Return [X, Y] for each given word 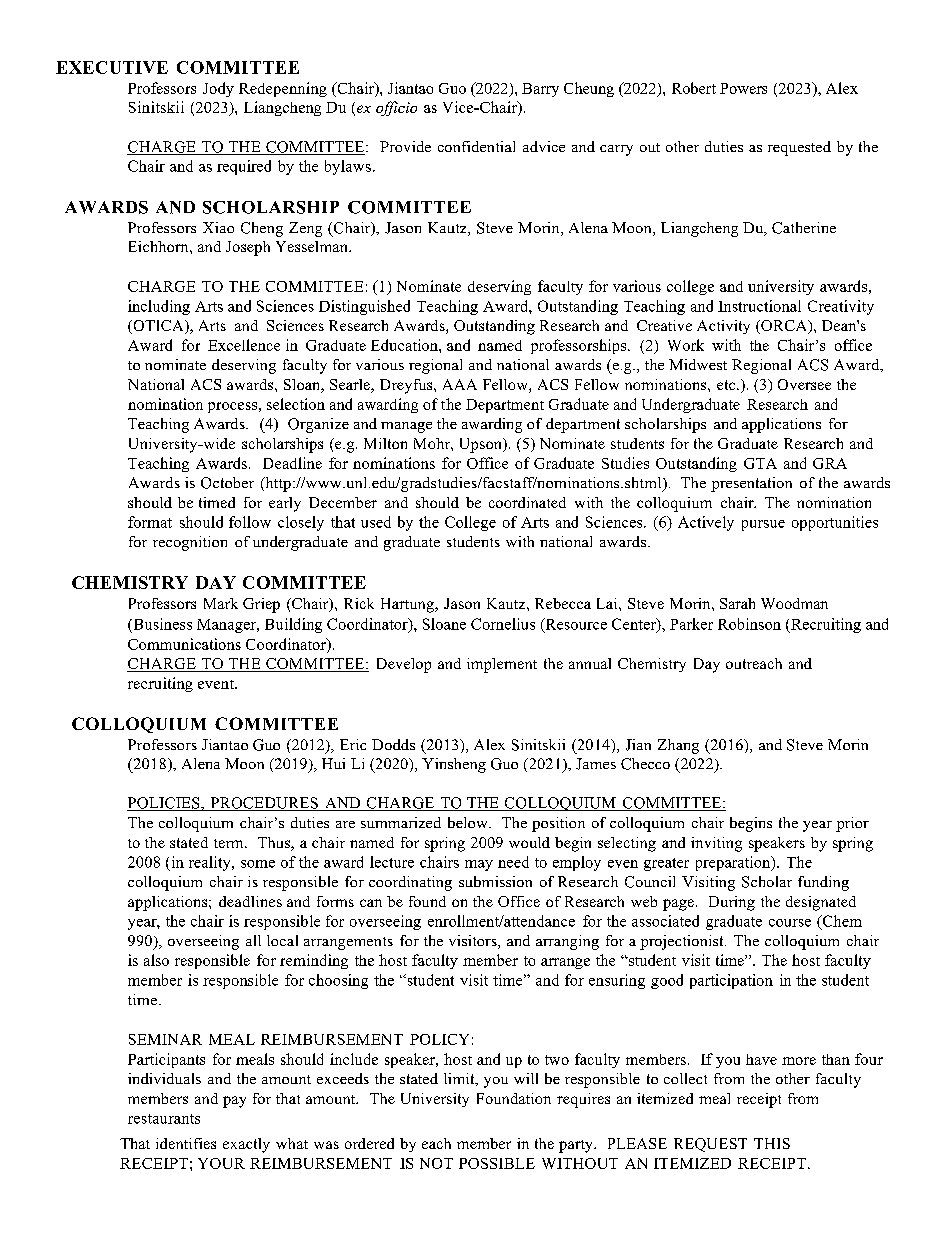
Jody [218, 89]
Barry [540, 90]
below [469, 822]
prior [852, 824]
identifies [186, 1143]
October [227, 483]
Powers [743, 88]
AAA [460, 384]
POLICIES [164, 804]
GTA [760, 463]
